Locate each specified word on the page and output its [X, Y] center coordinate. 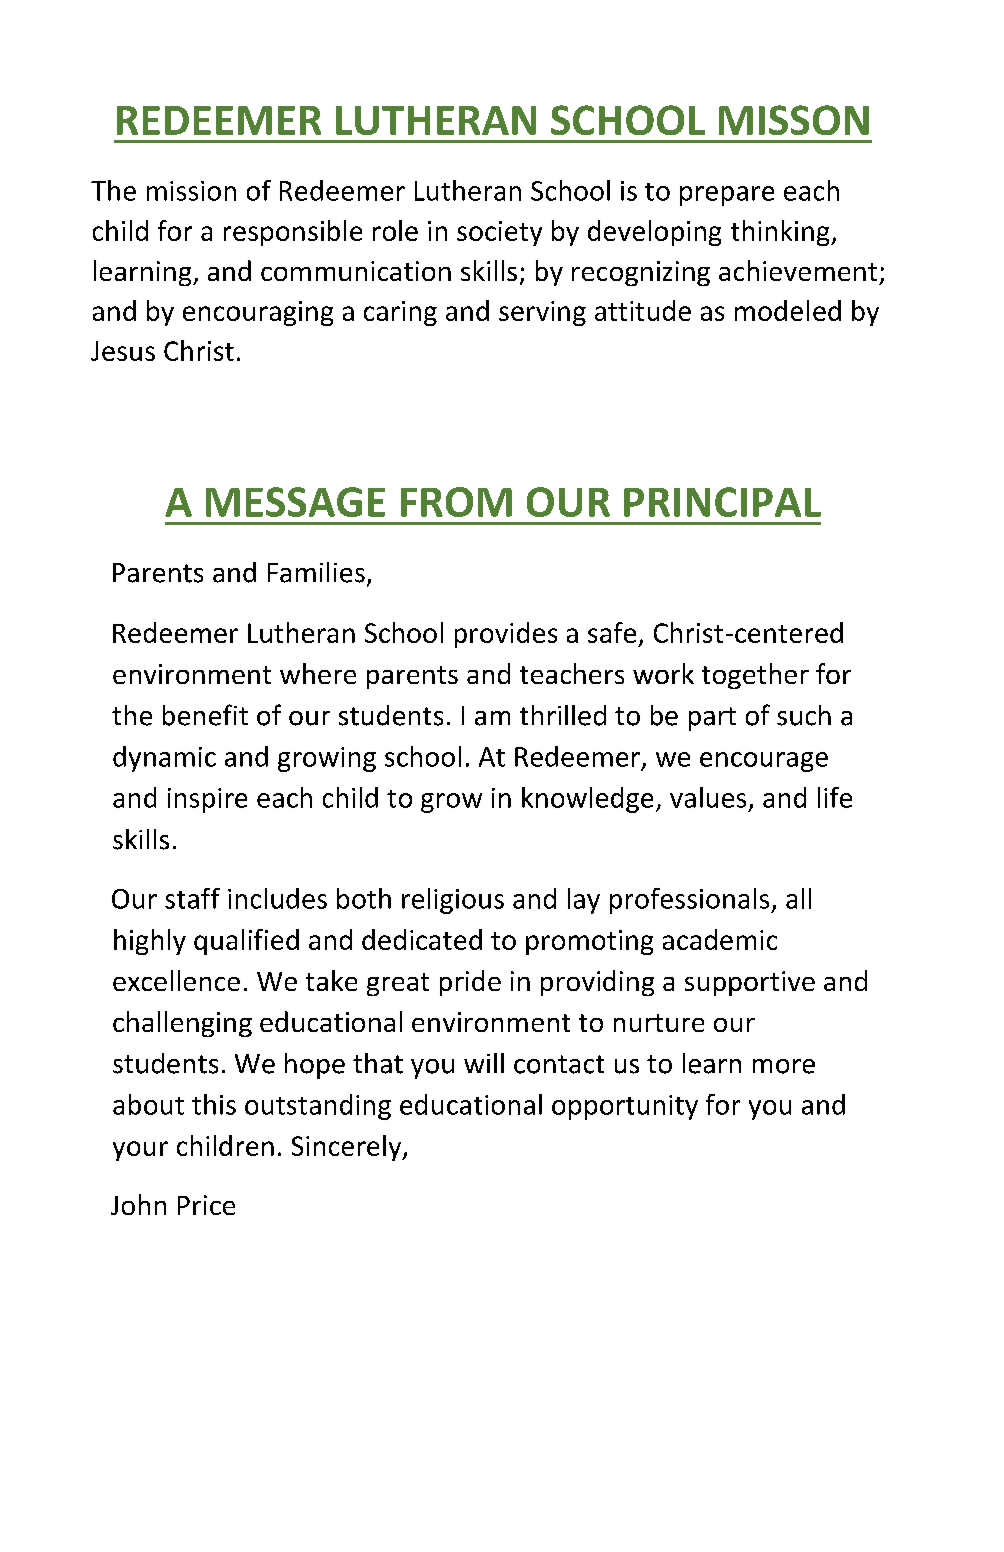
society [499, 233]
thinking [781, 233]
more [784, 1066]
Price [206, 1205]
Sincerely [348, 1148]
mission [191, 191]
